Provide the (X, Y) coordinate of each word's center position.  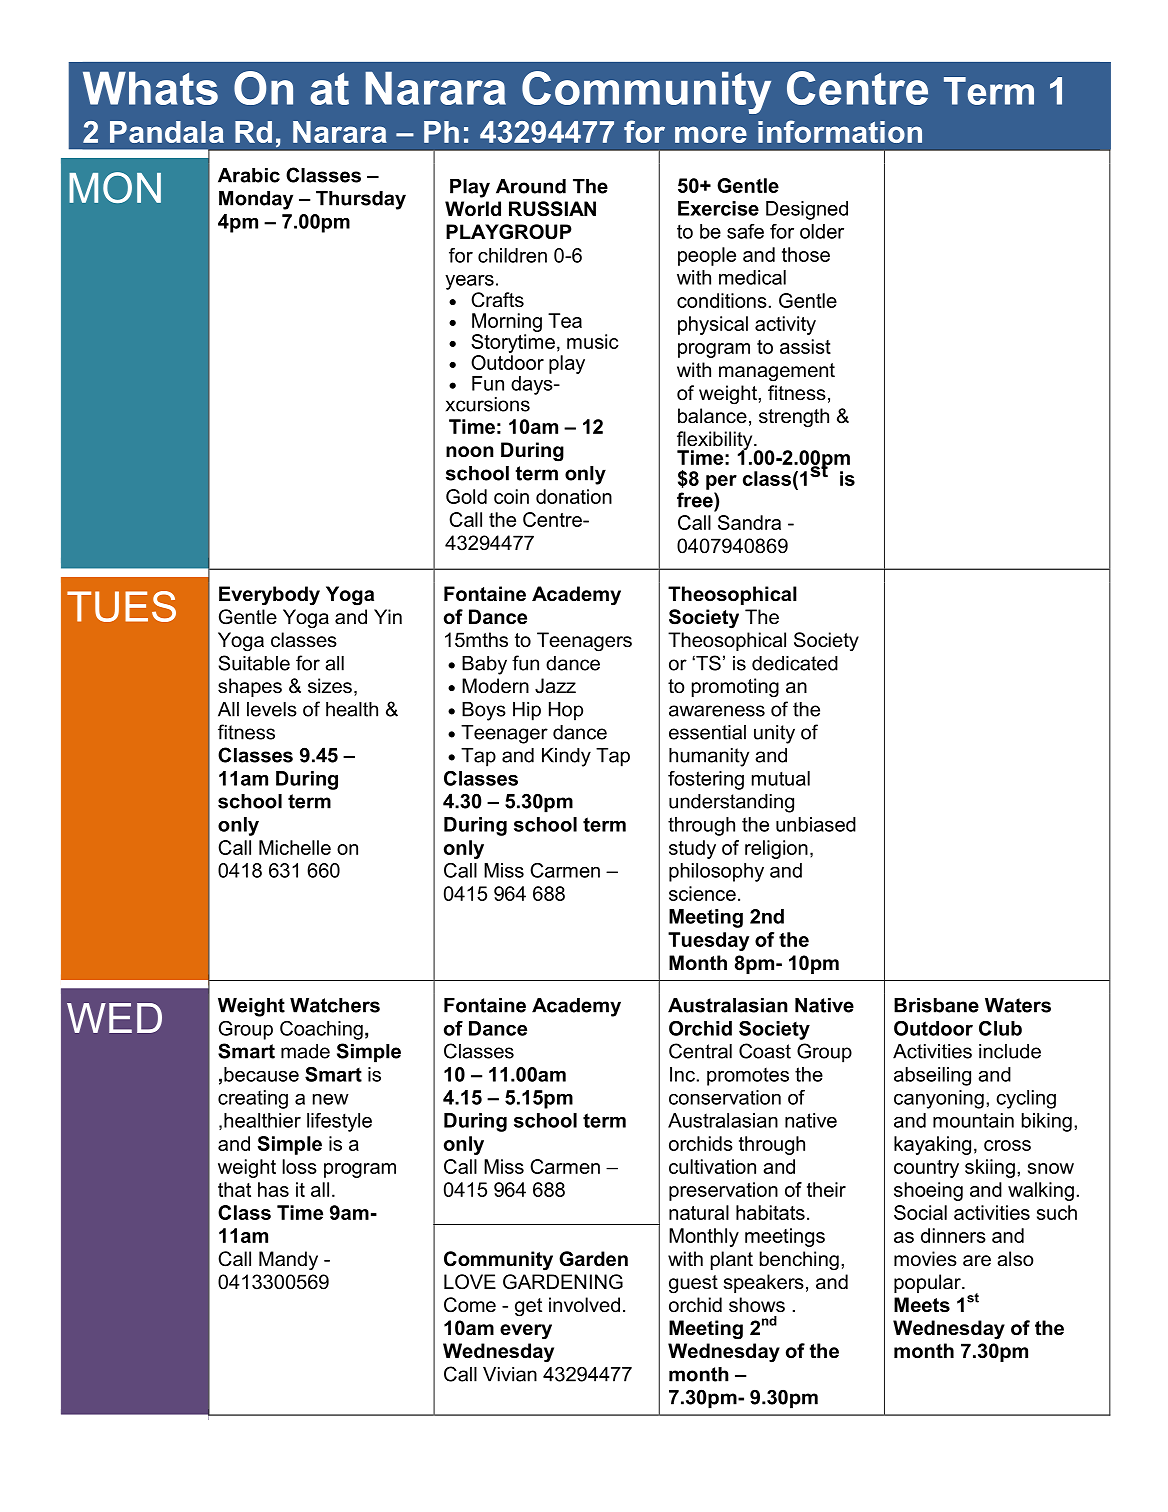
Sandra (749, 522)
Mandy (288, 1260)
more (711, 134)
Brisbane (936, 1005)
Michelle (295, 847)
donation (574, 496)
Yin (388, 616)
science (702, 893)
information (840, 131)
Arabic (249, 175)
